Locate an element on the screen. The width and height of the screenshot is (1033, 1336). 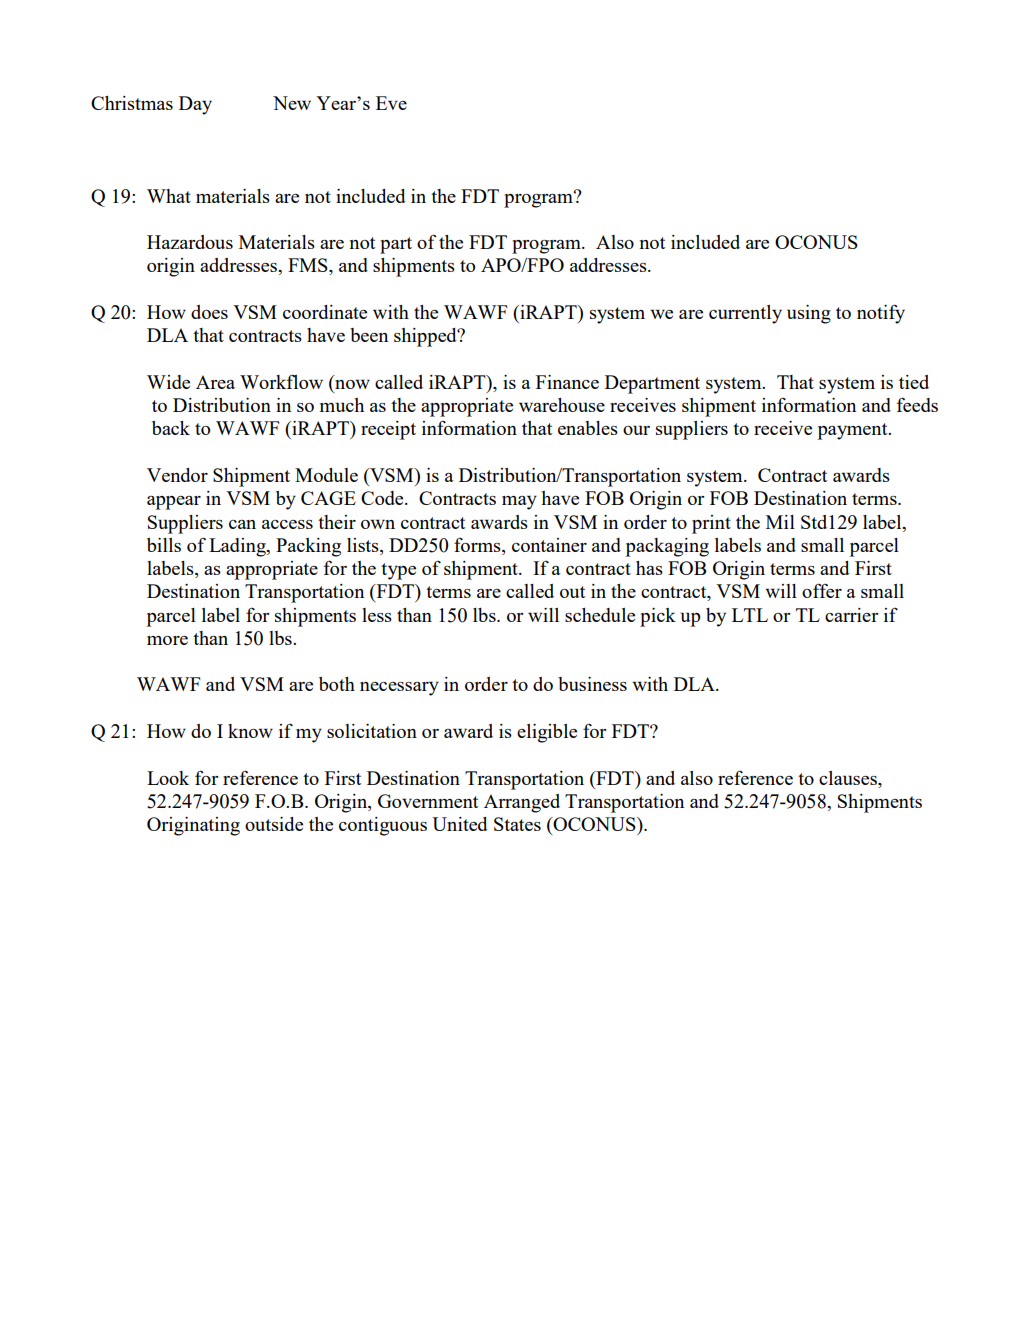
Eve is located at coordinates (391, 103).
